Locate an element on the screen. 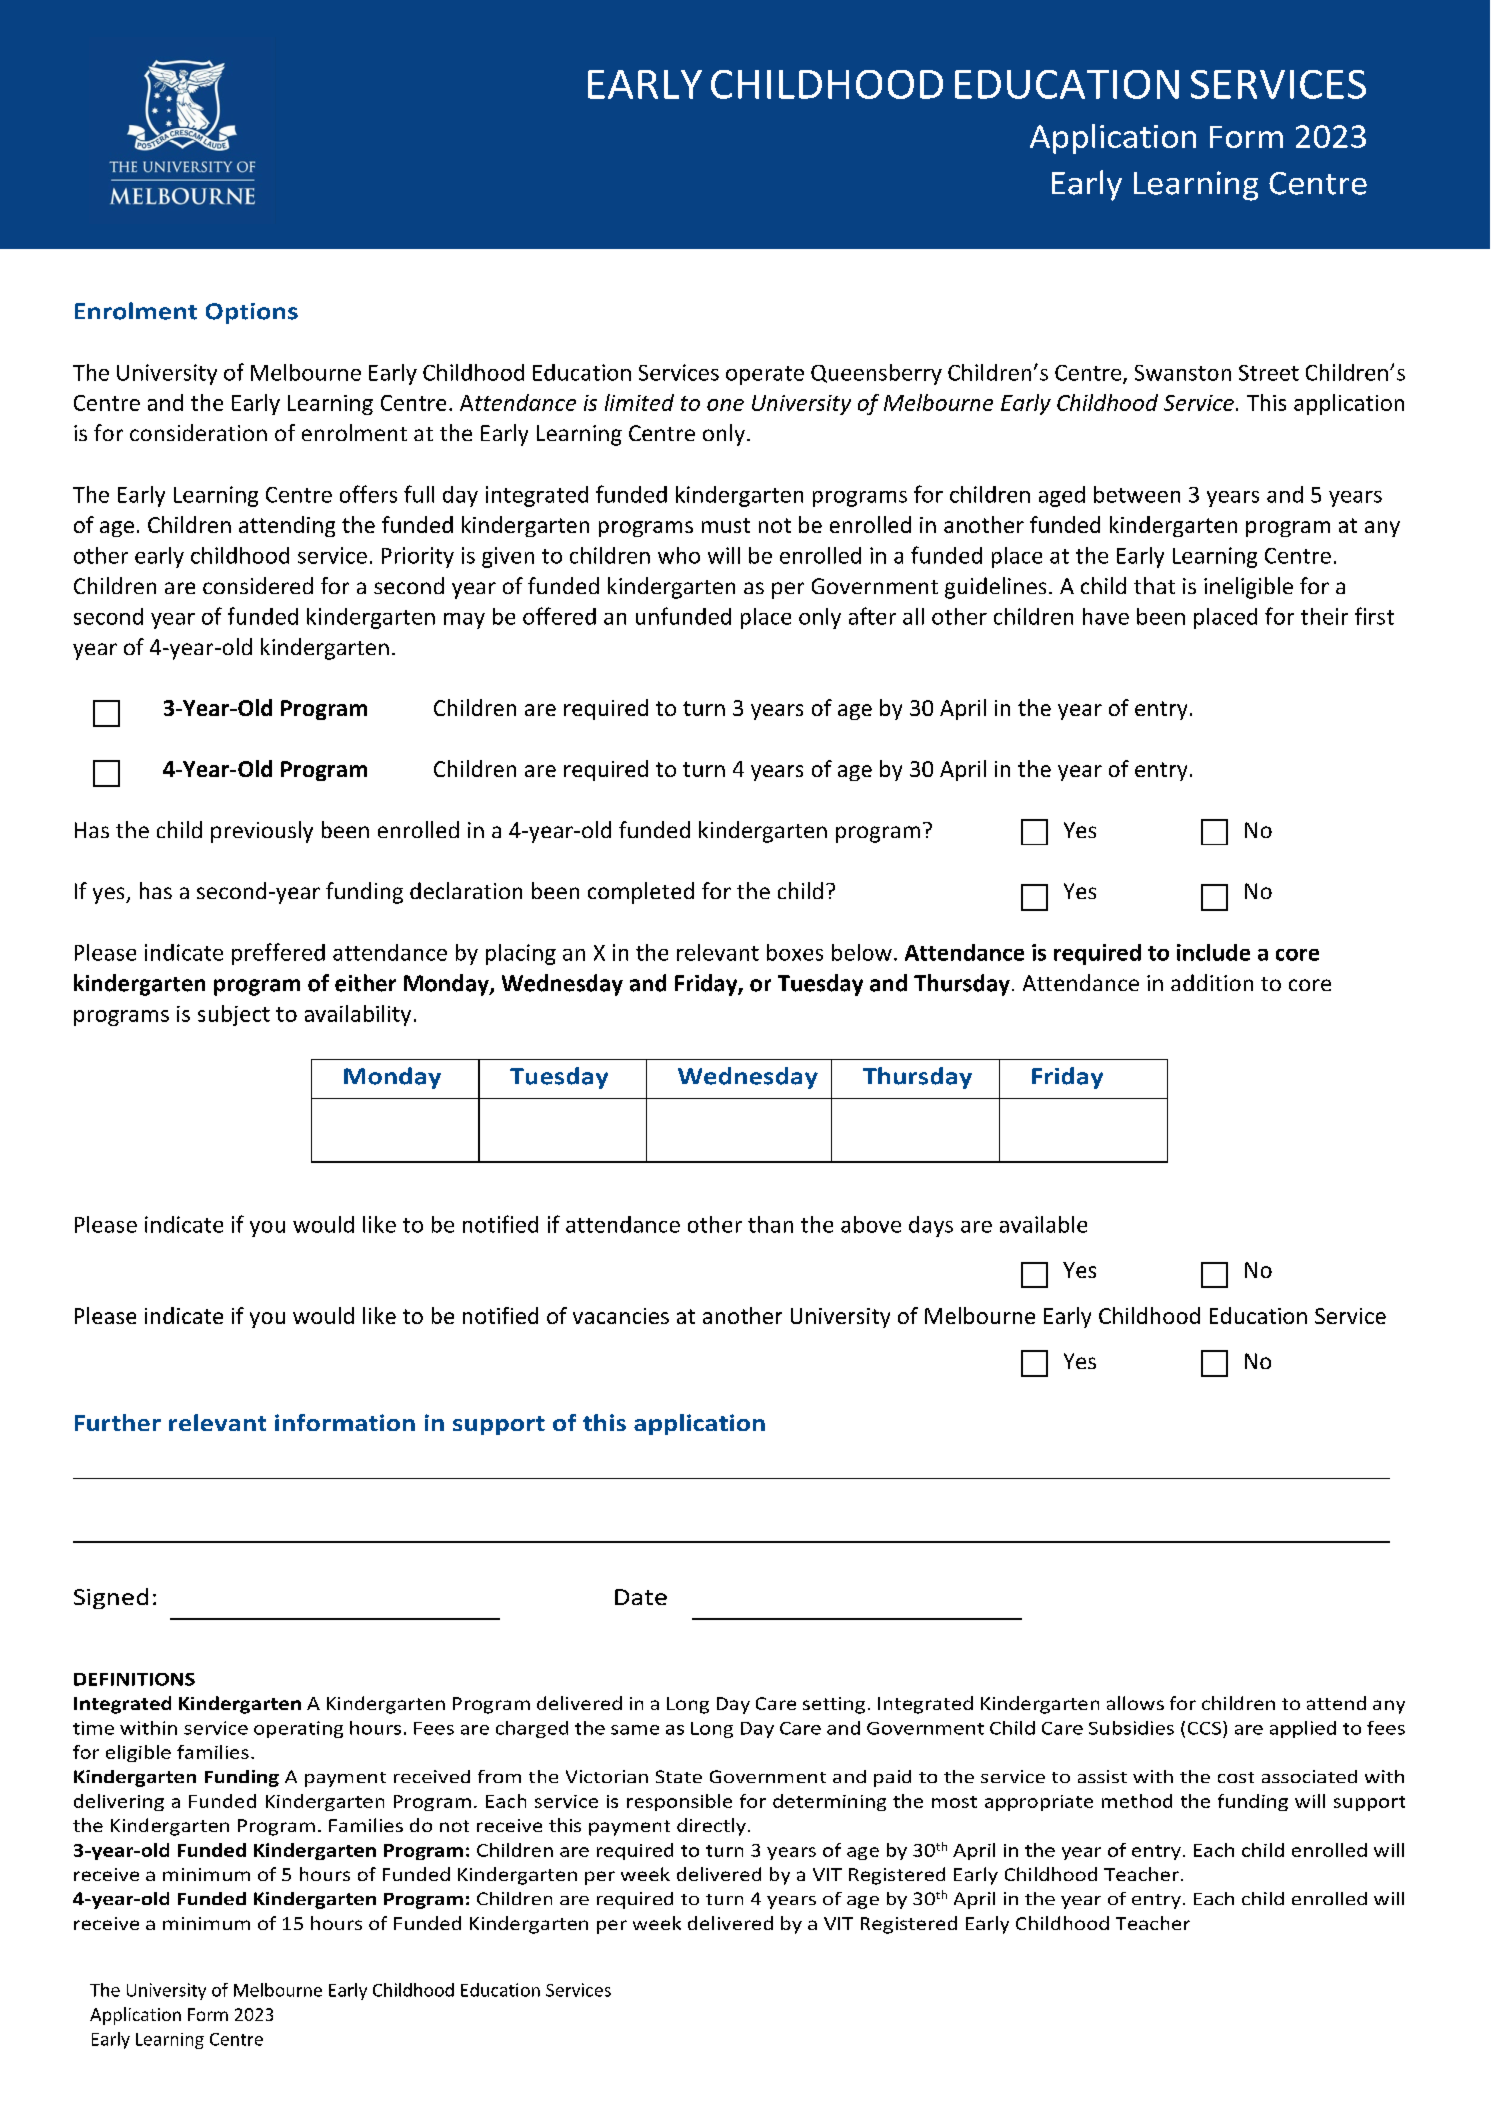 This screenshot has height=2108, width=1491. Street is located at coordinates (1269, 373).
